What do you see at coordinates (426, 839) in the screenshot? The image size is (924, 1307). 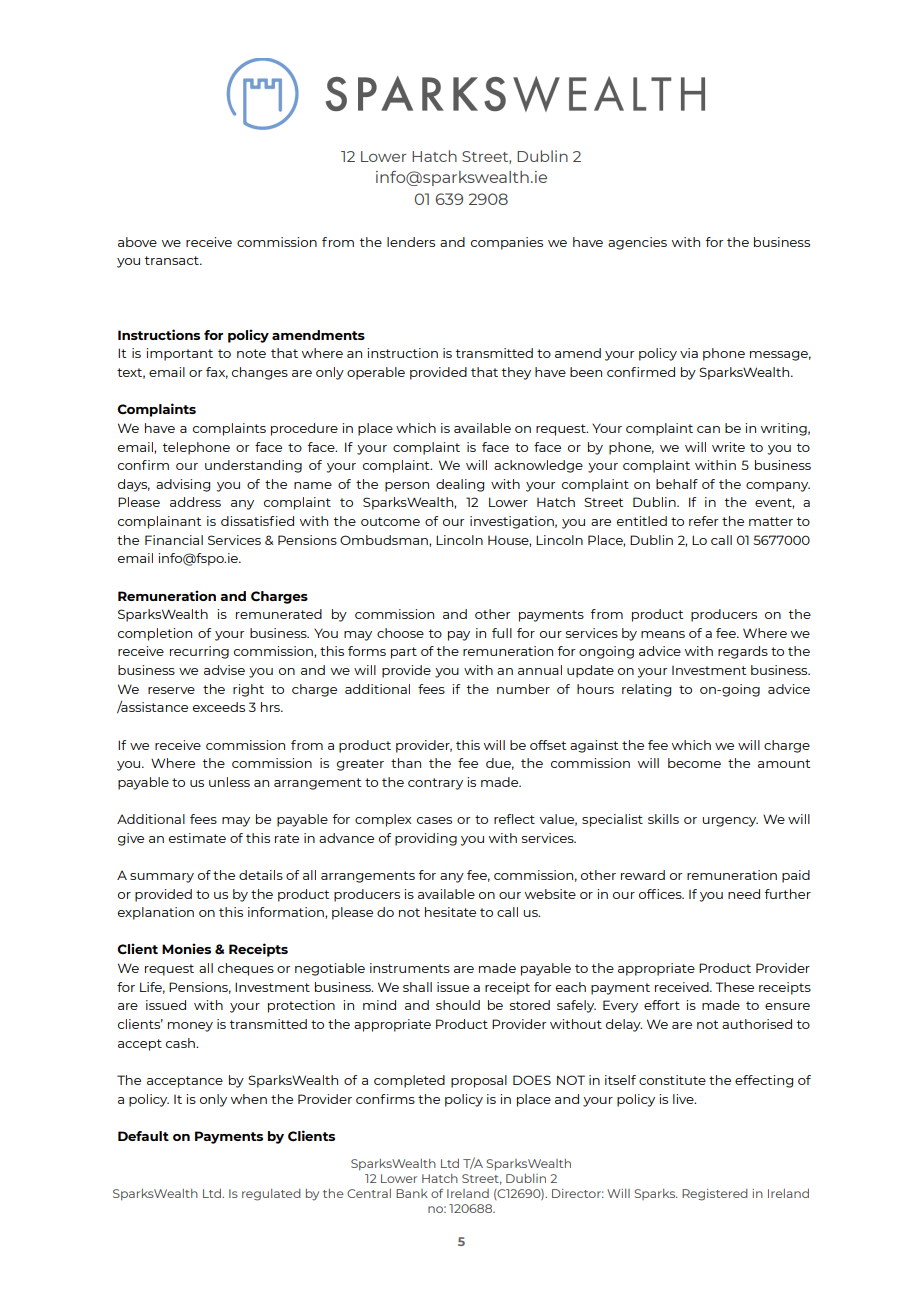 I see `providing` at bounding box center [426, 839].
